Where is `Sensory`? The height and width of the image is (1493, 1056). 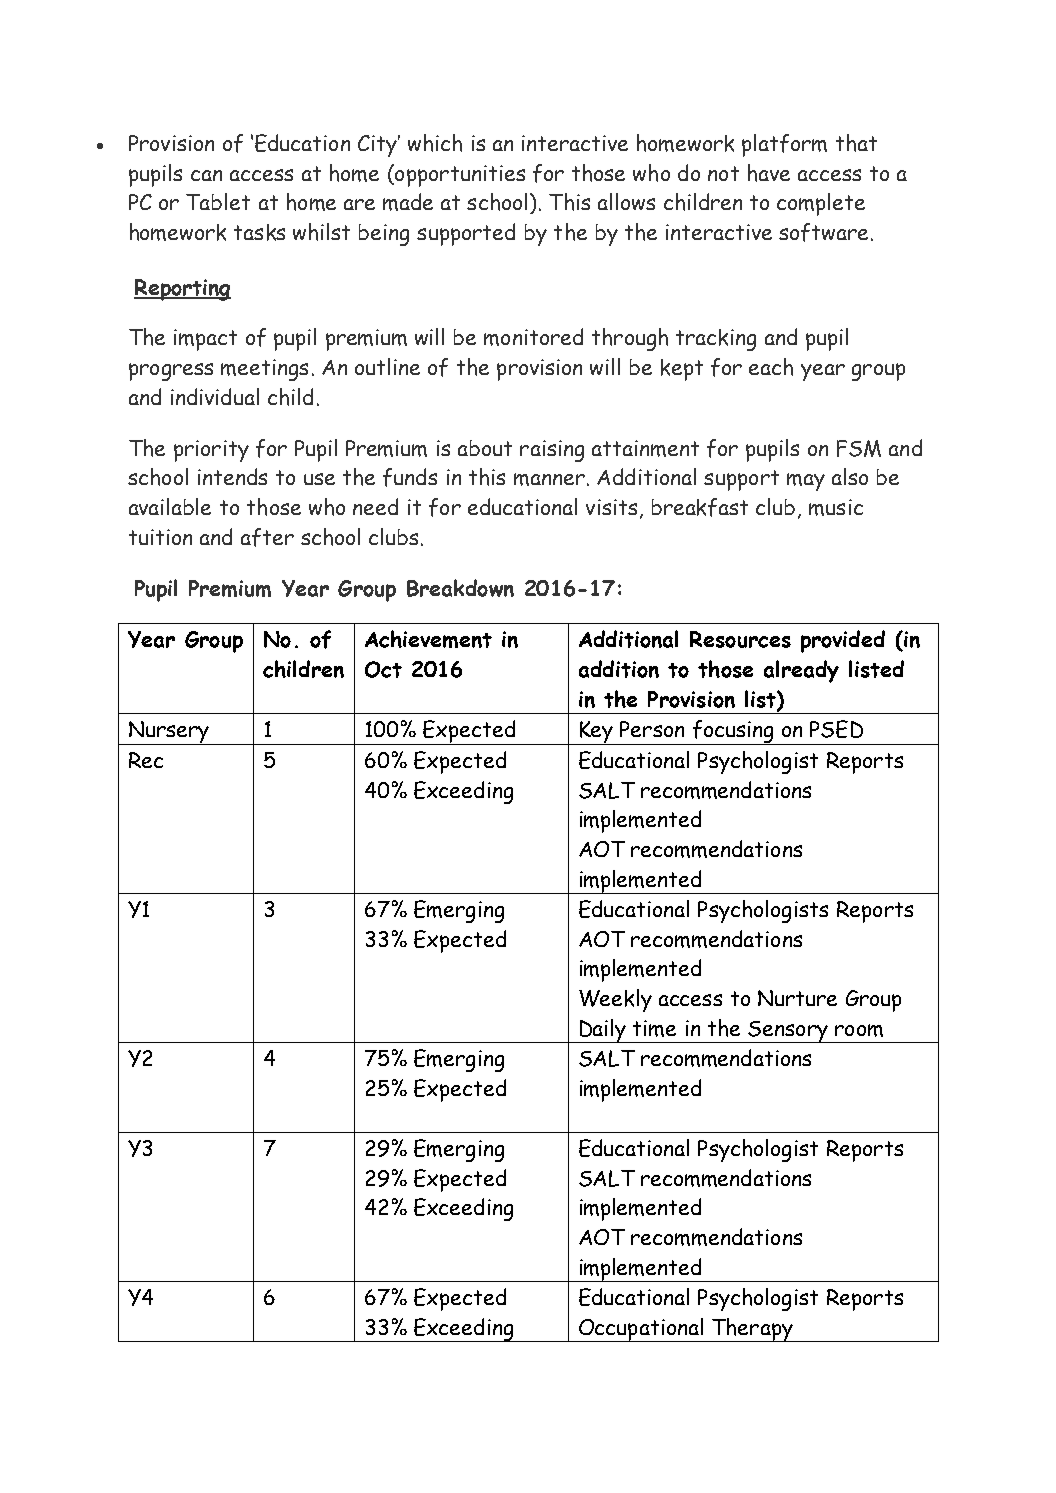
Sensory is located at coordinates (788, 1032).
